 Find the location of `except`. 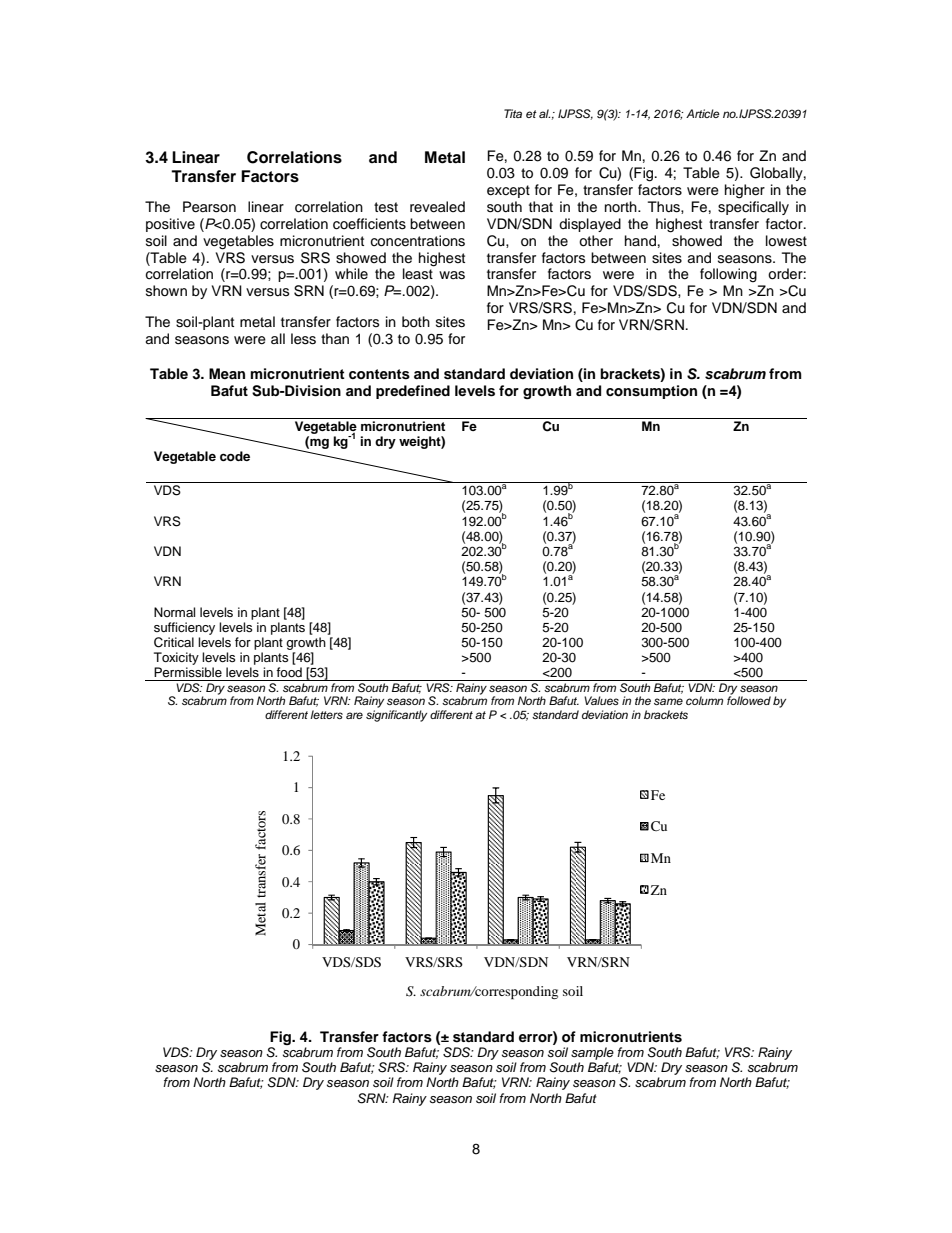

except is located at coordinates (508, 191).
